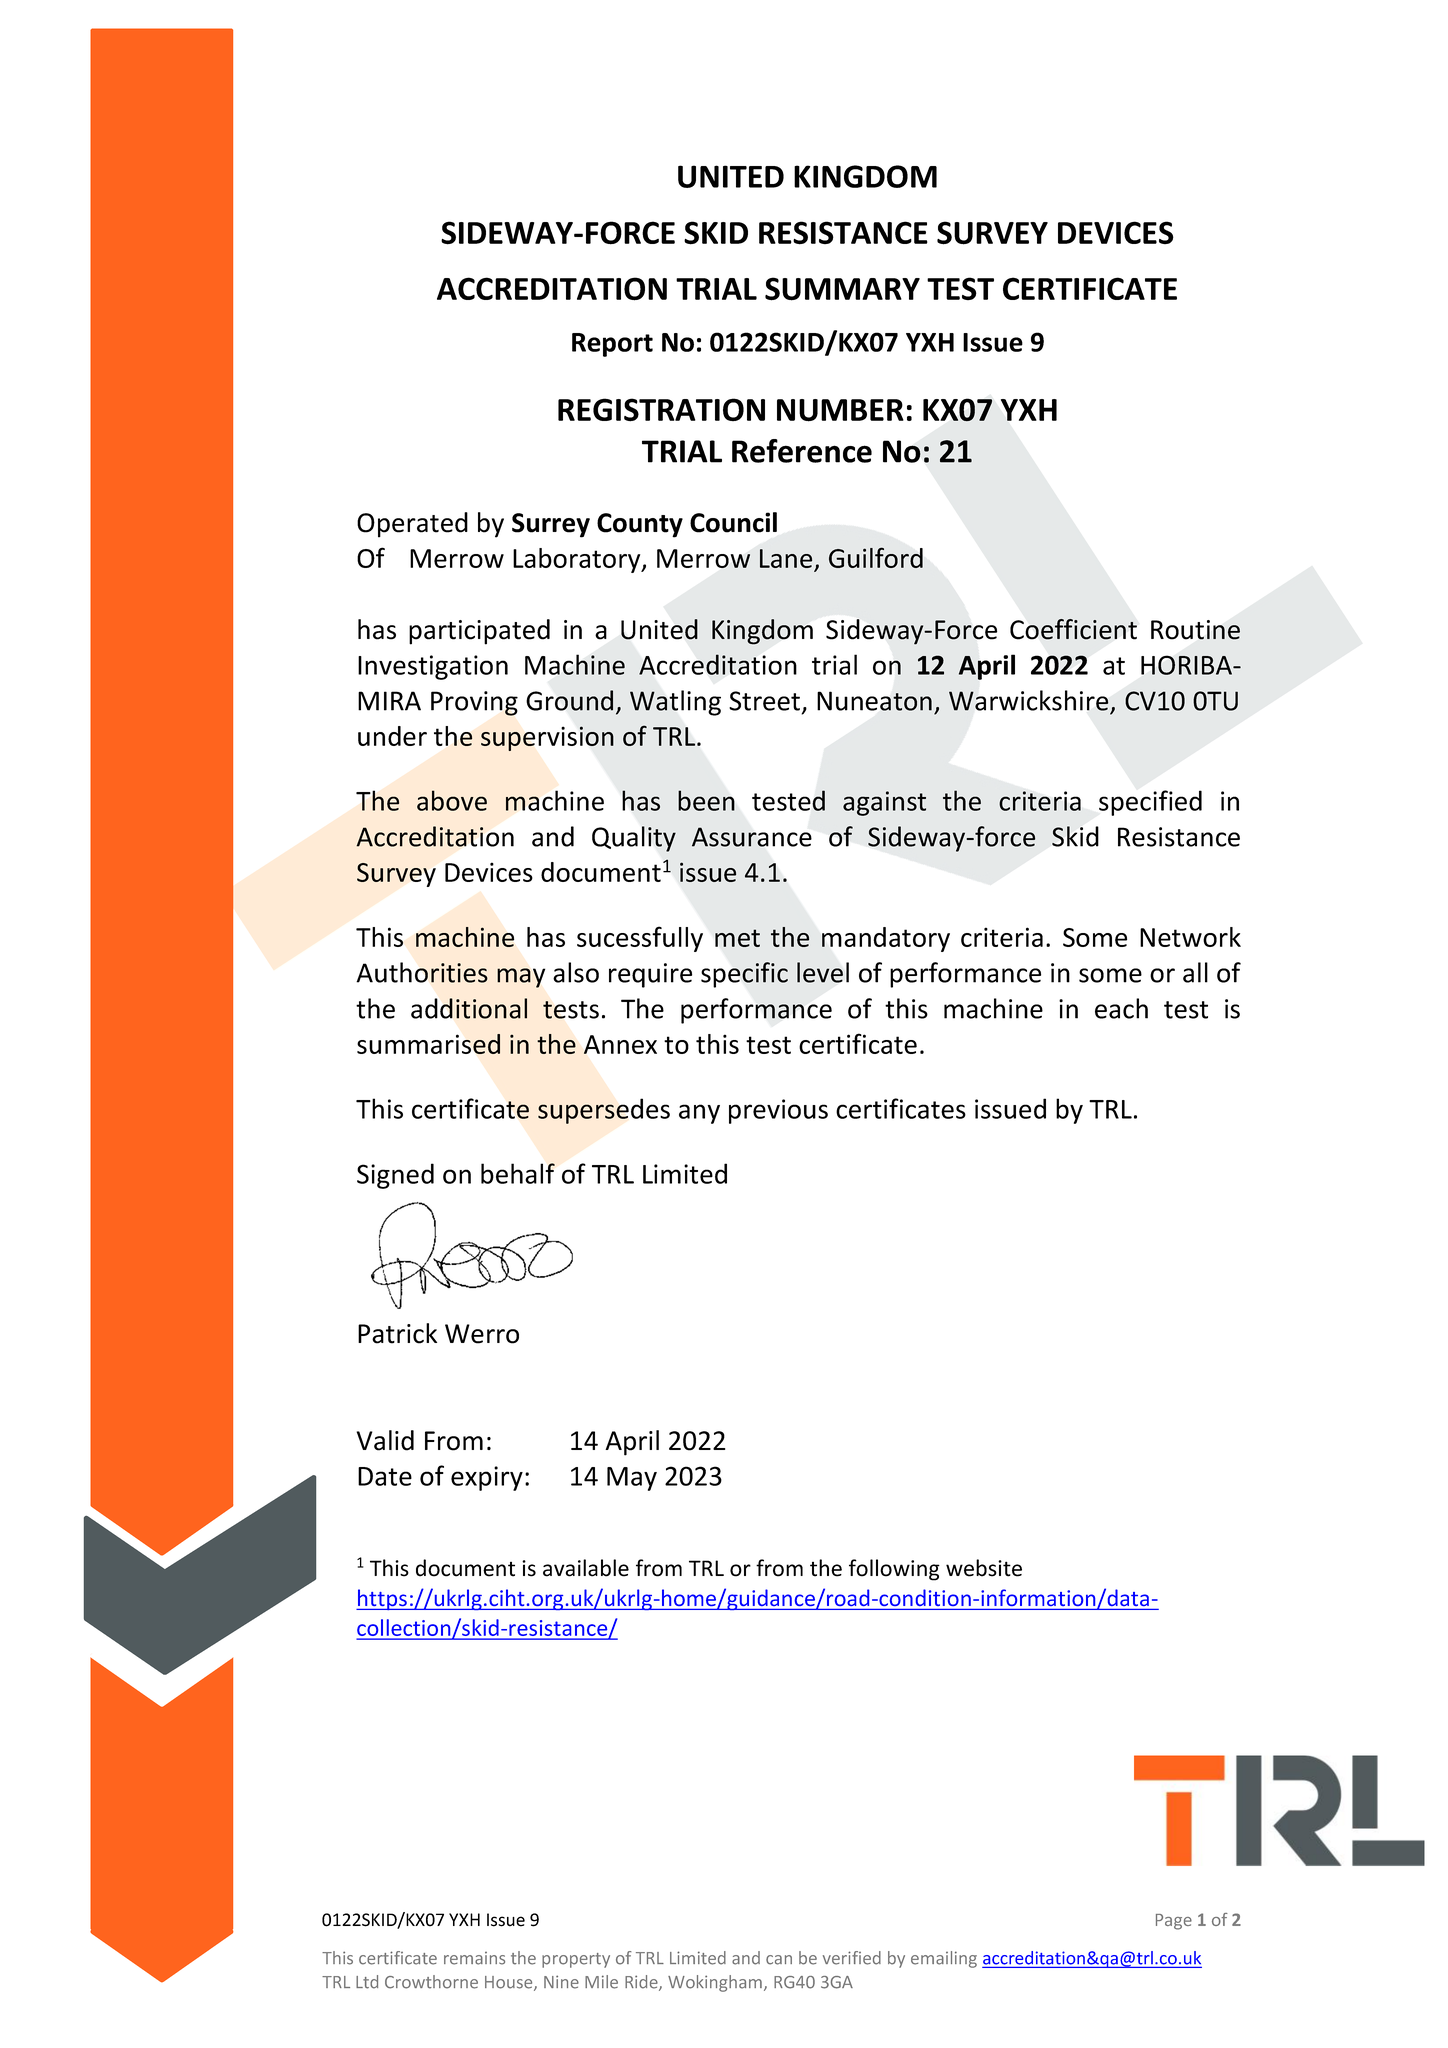 The width and height of the document is (1448, 2048). Describe the element at coordinates (840, 410) in the document. I see `NUMBER` at that location.
